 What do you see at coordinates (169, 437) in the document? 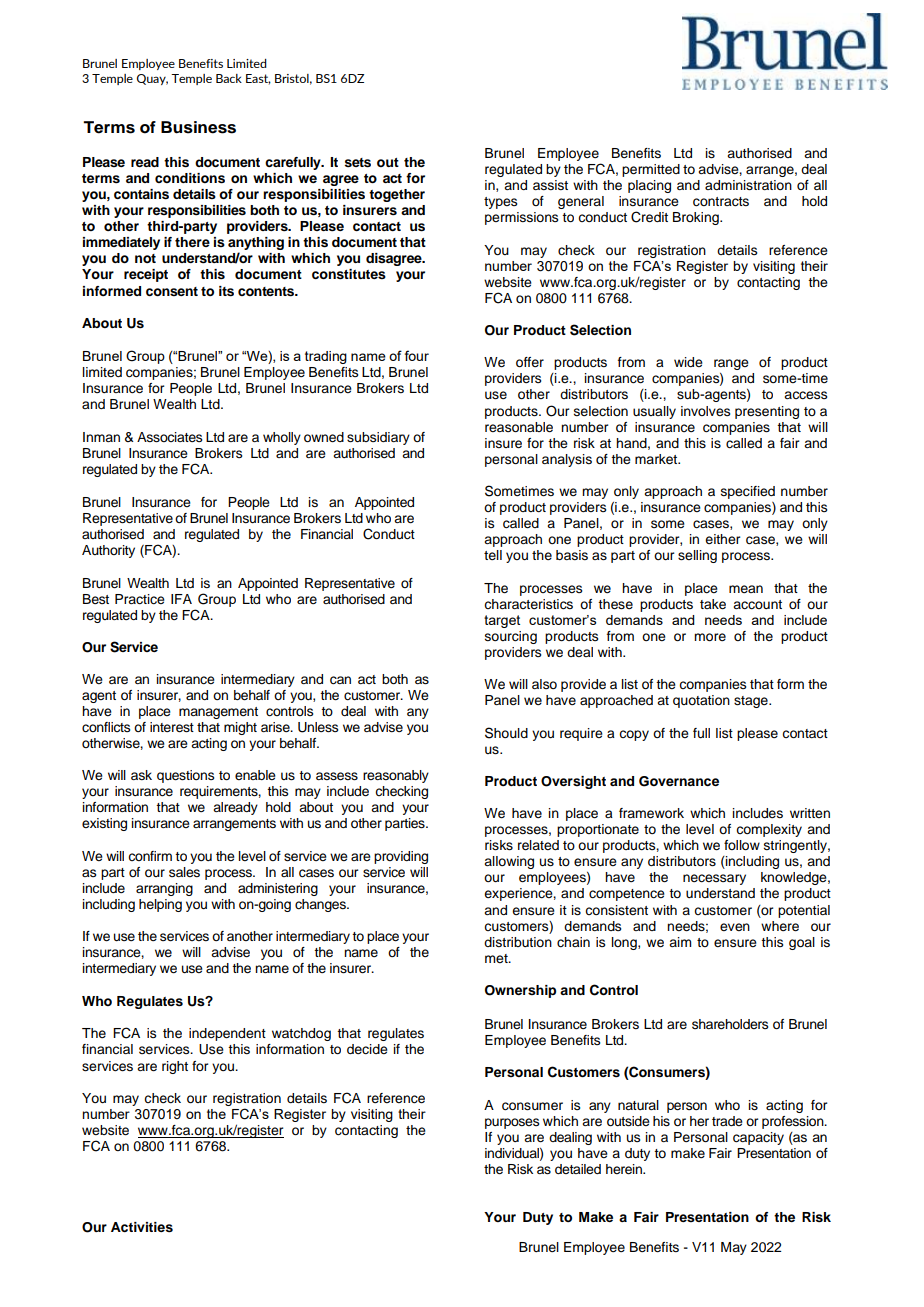
I see `Associates` at bounding box center [169, 437].
